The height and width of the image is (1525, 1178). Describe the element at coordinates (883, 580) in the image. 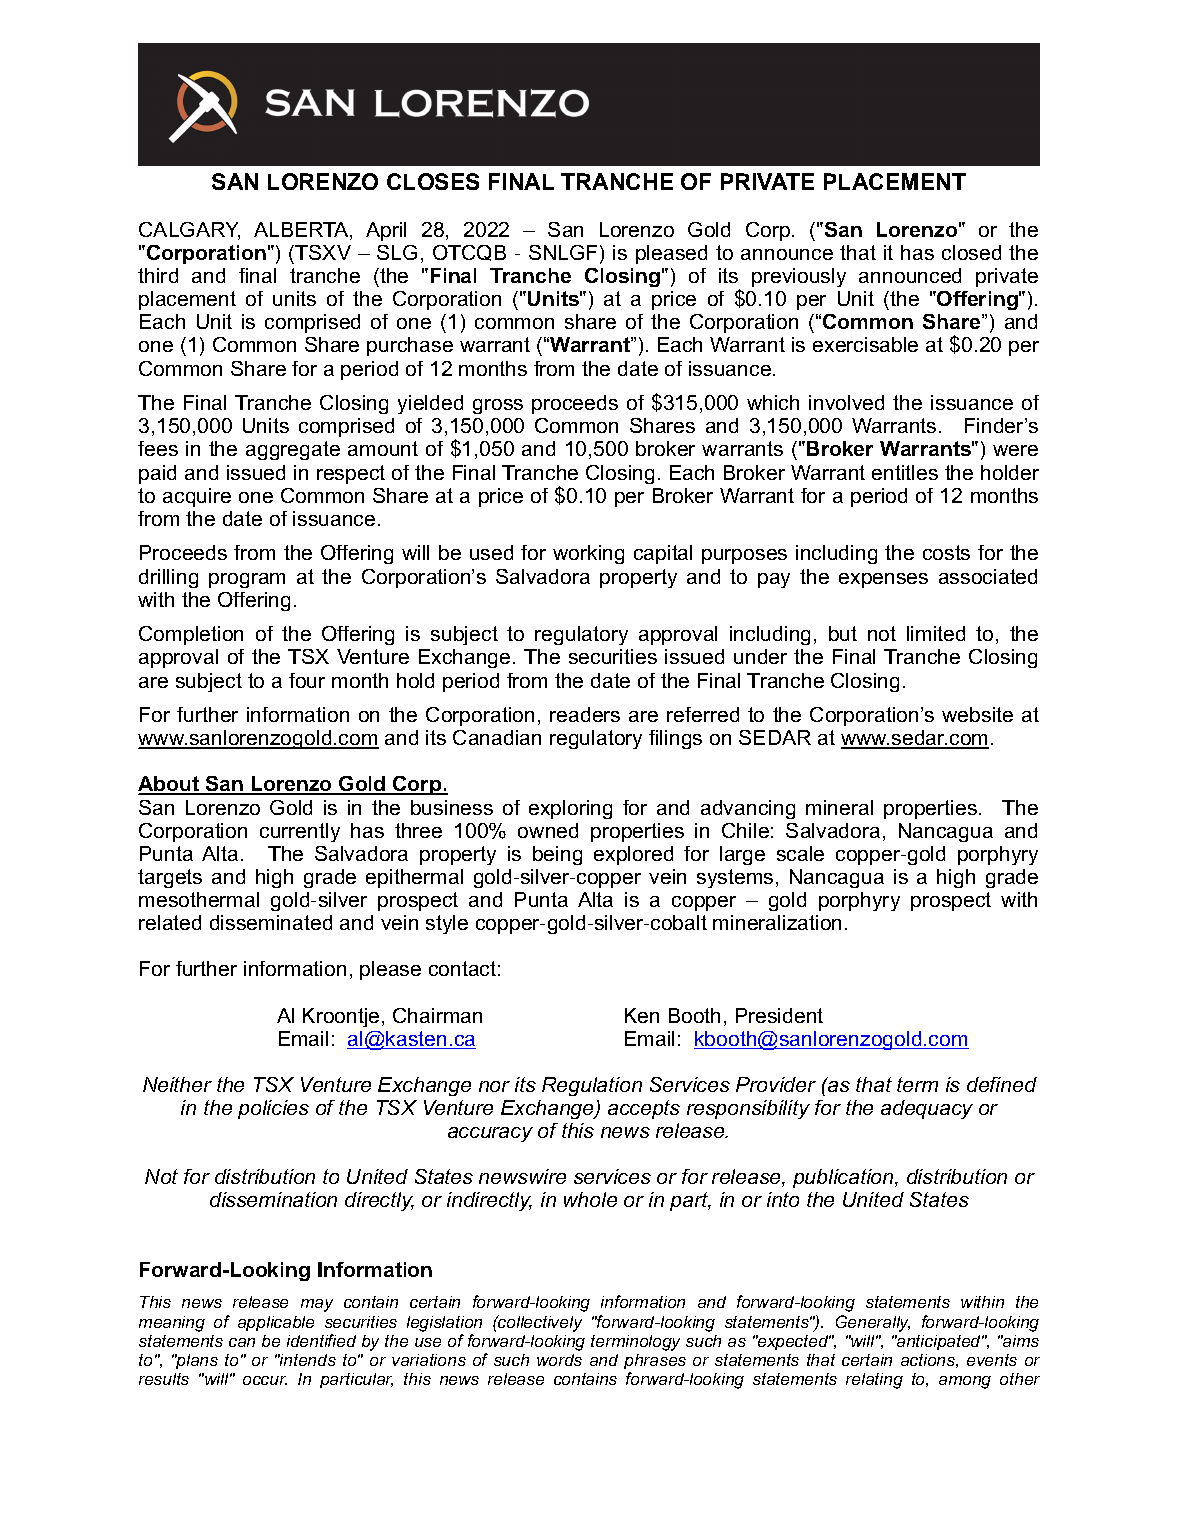

I see `expenses` at that location.
